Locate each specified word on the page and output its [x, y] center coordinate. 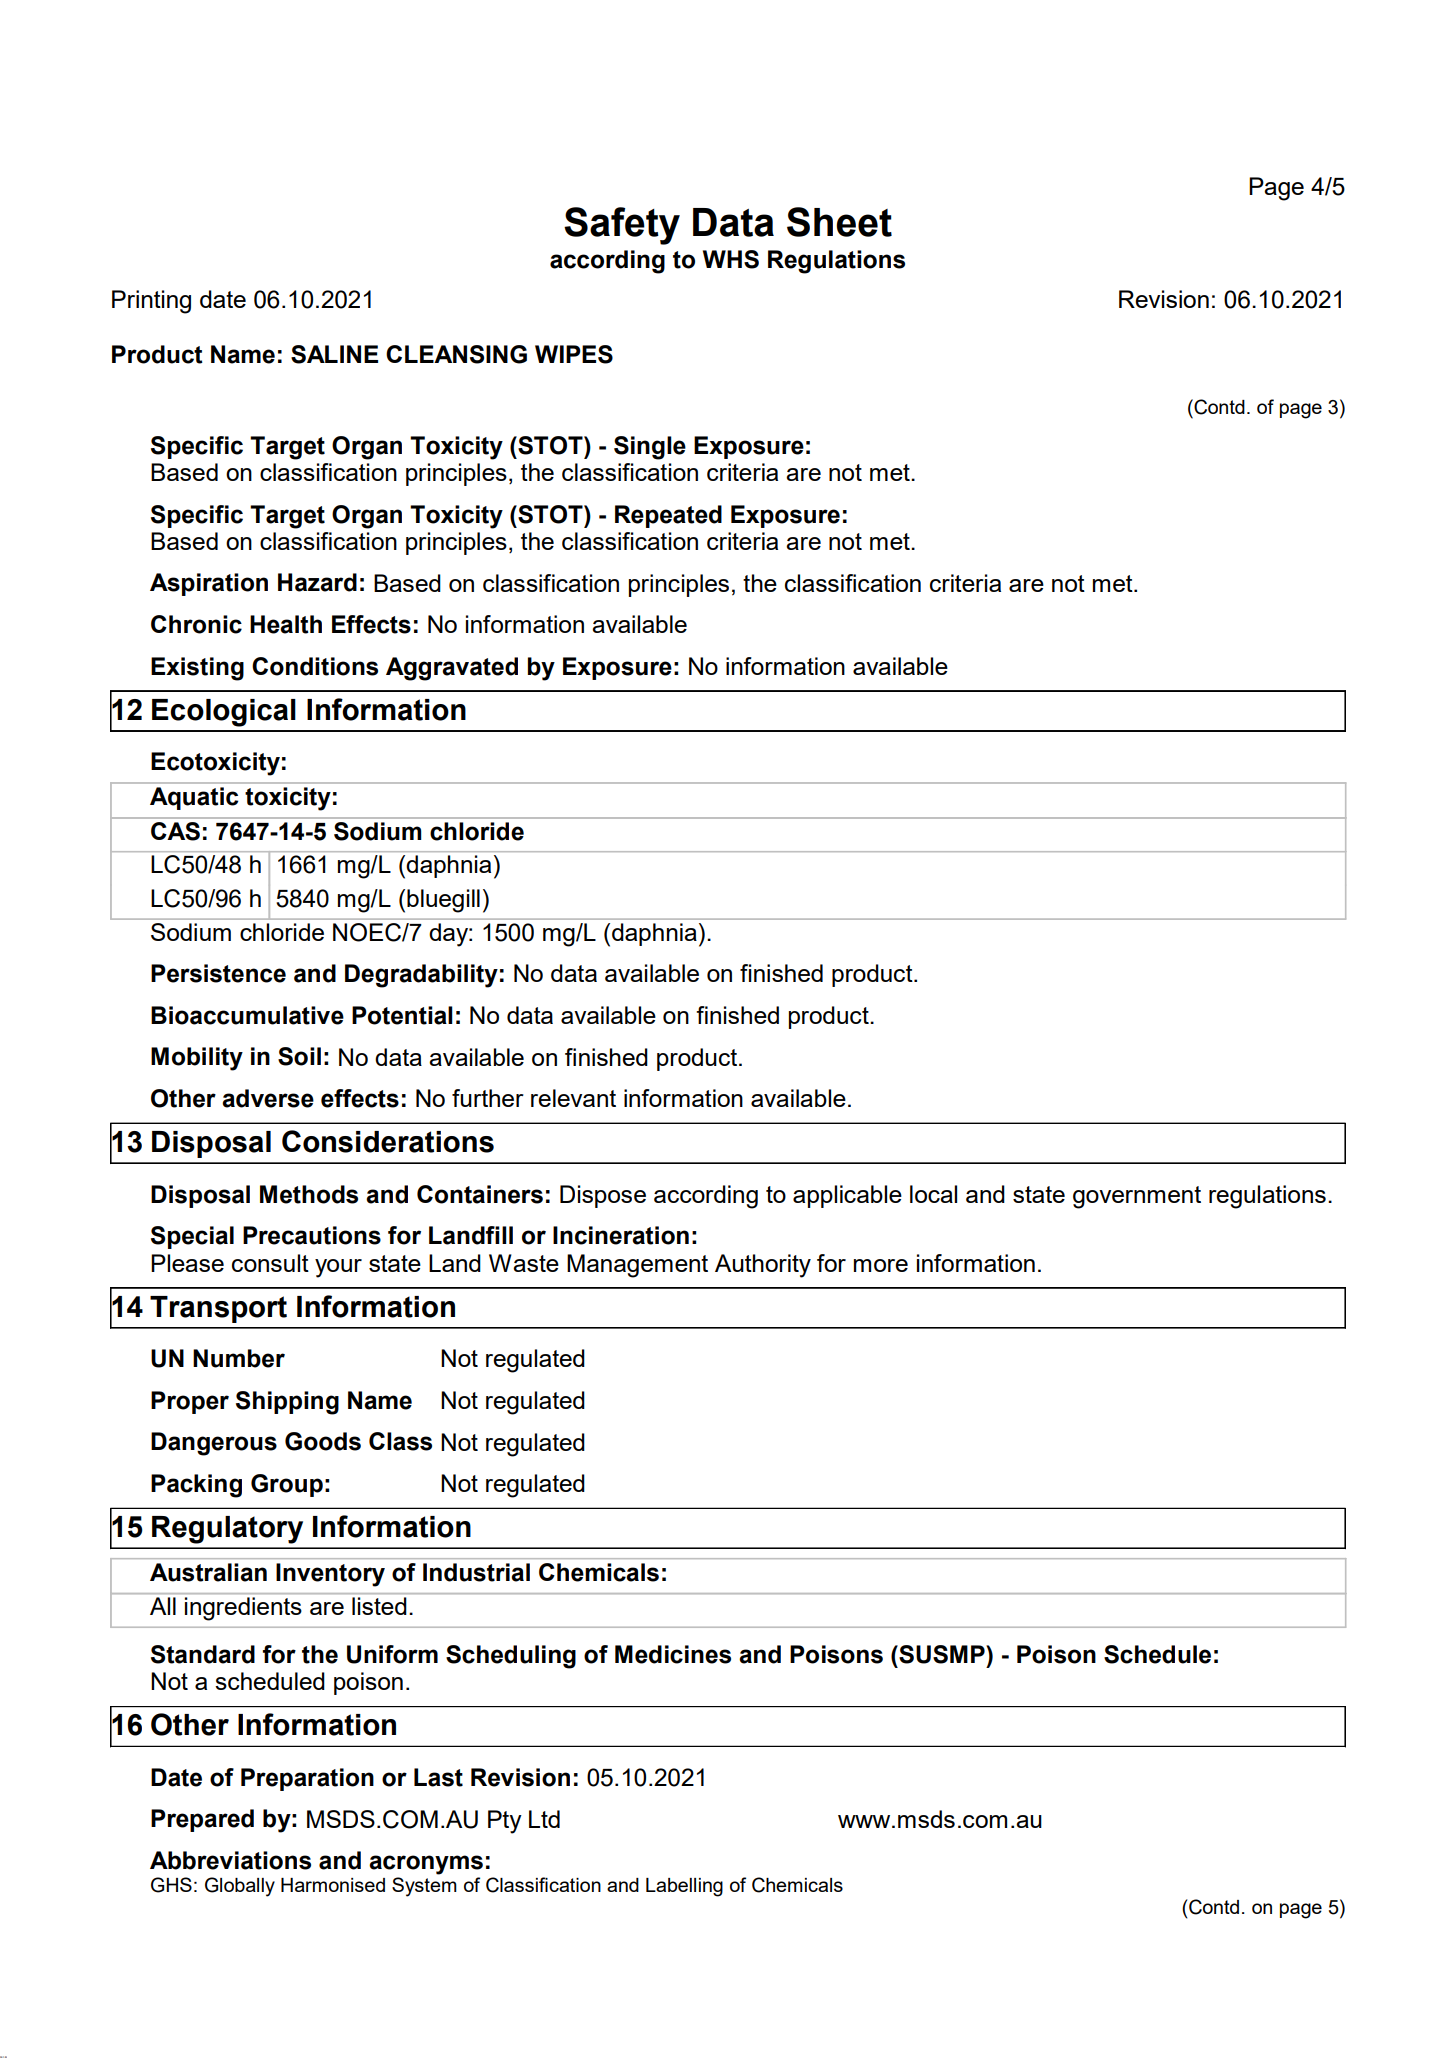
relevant [573, 1098]
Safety [622, 226]
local [933, 1194]
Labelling [684, 1887]
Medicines [673, 1654]
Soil [299, 1056]
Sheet [839, 222]
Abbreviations [230, 1860]
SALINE [334, 354]
